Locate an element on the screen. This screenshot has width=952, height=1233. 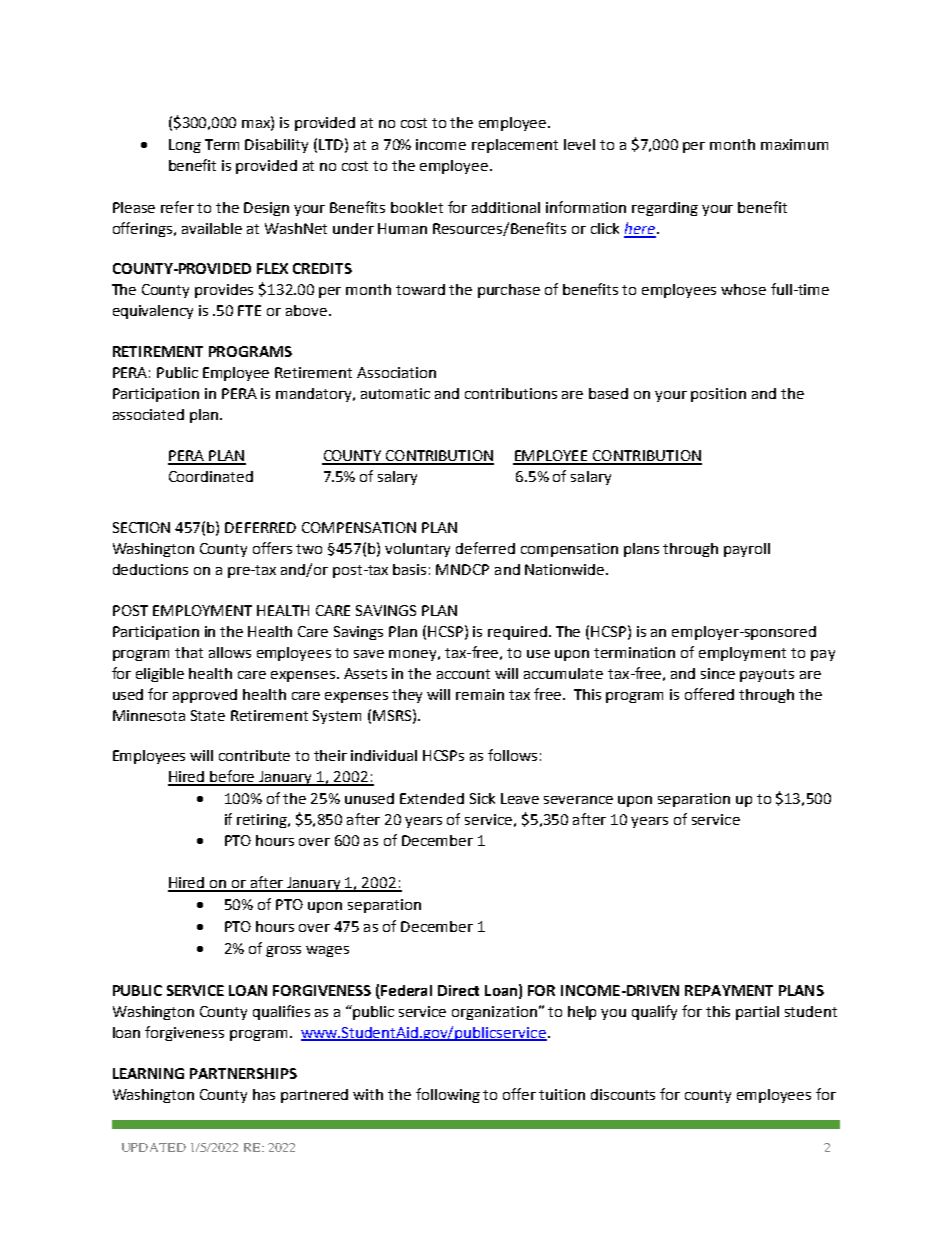
PARTNERSHIPS is located at coordinates (243, 1073).
